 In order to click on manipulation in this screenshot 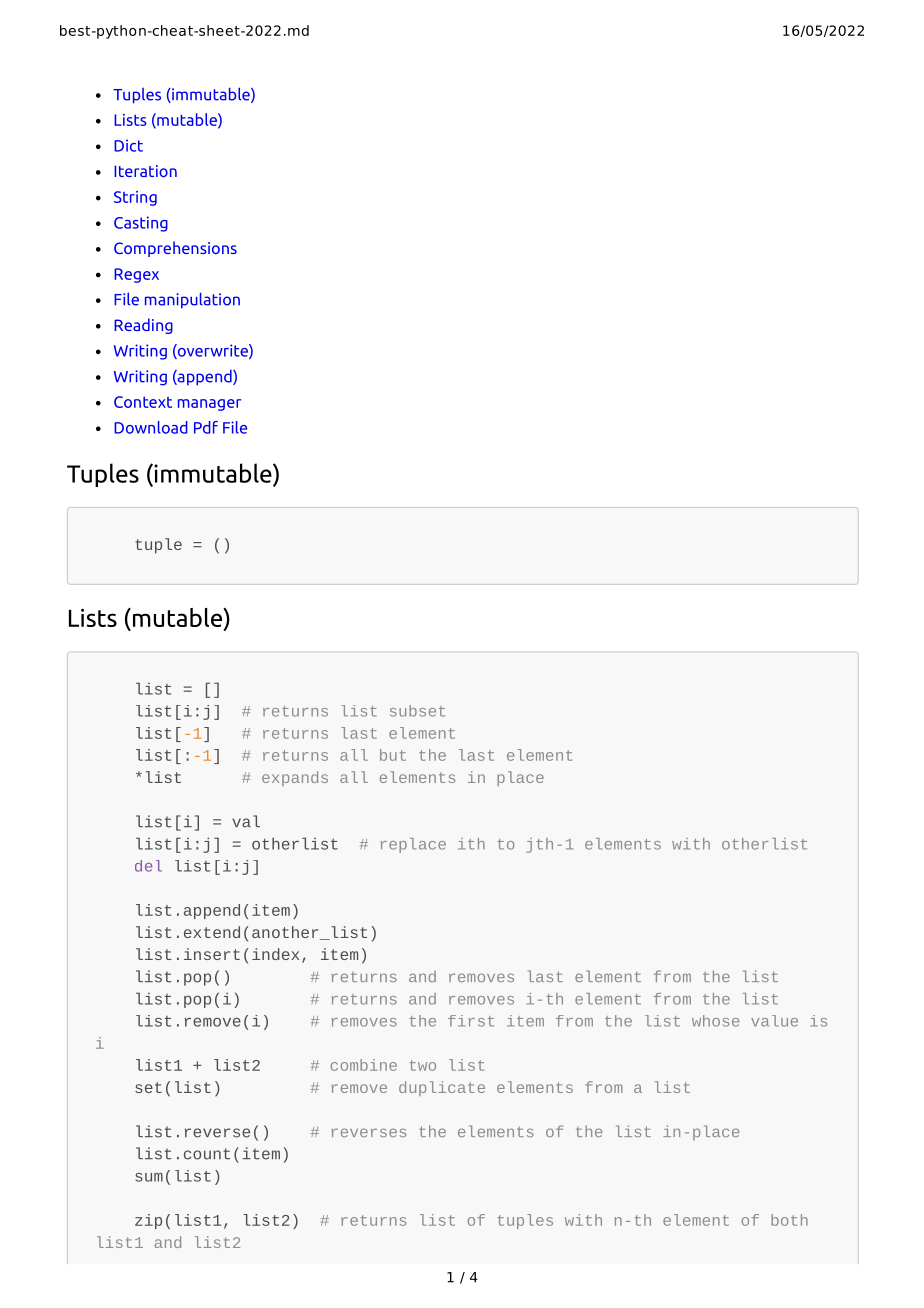, I will do `click(192, 300)`.
